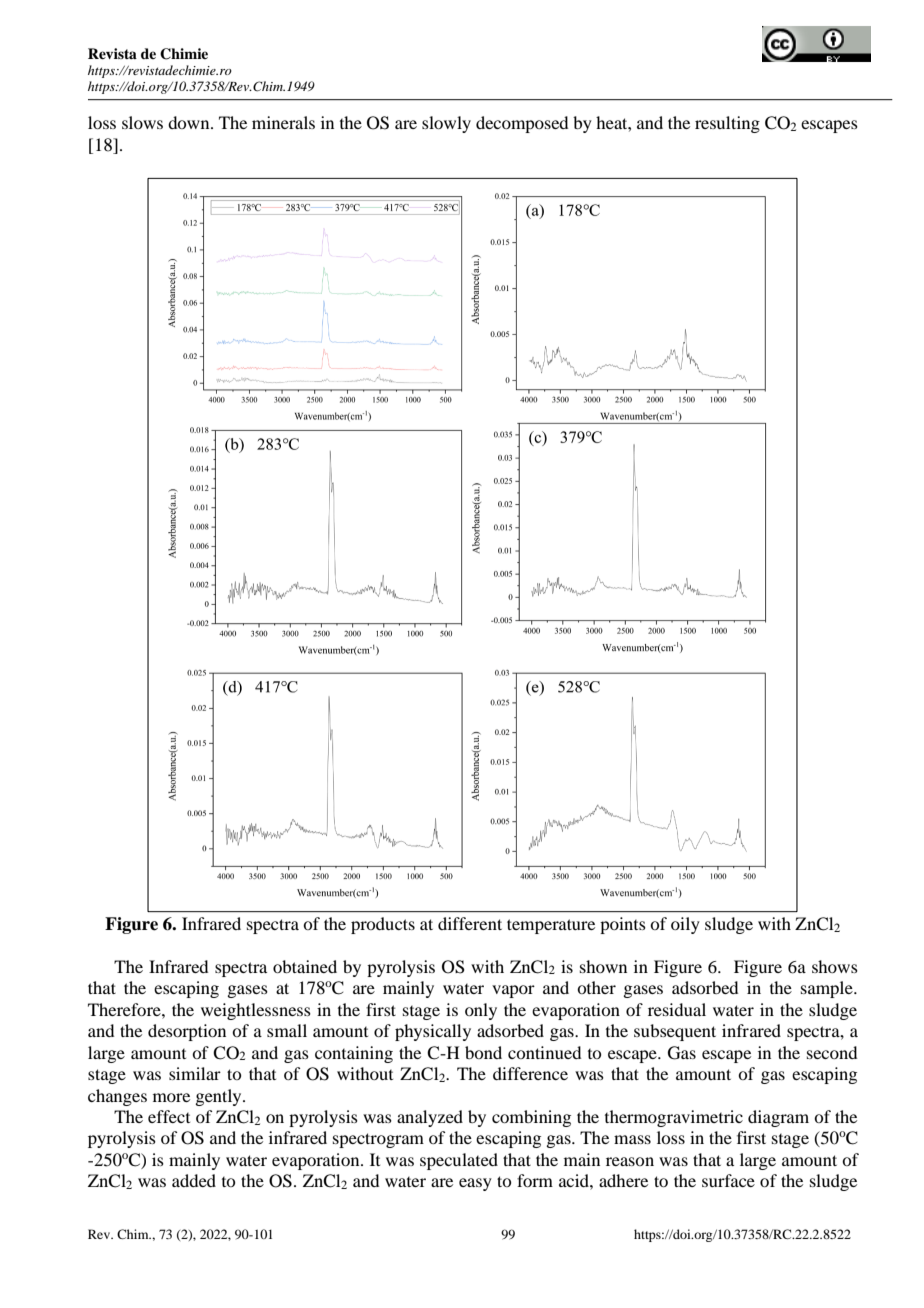  Describe the element at coordinates (190, 122) in the screenshot. I see `down` at that location.
